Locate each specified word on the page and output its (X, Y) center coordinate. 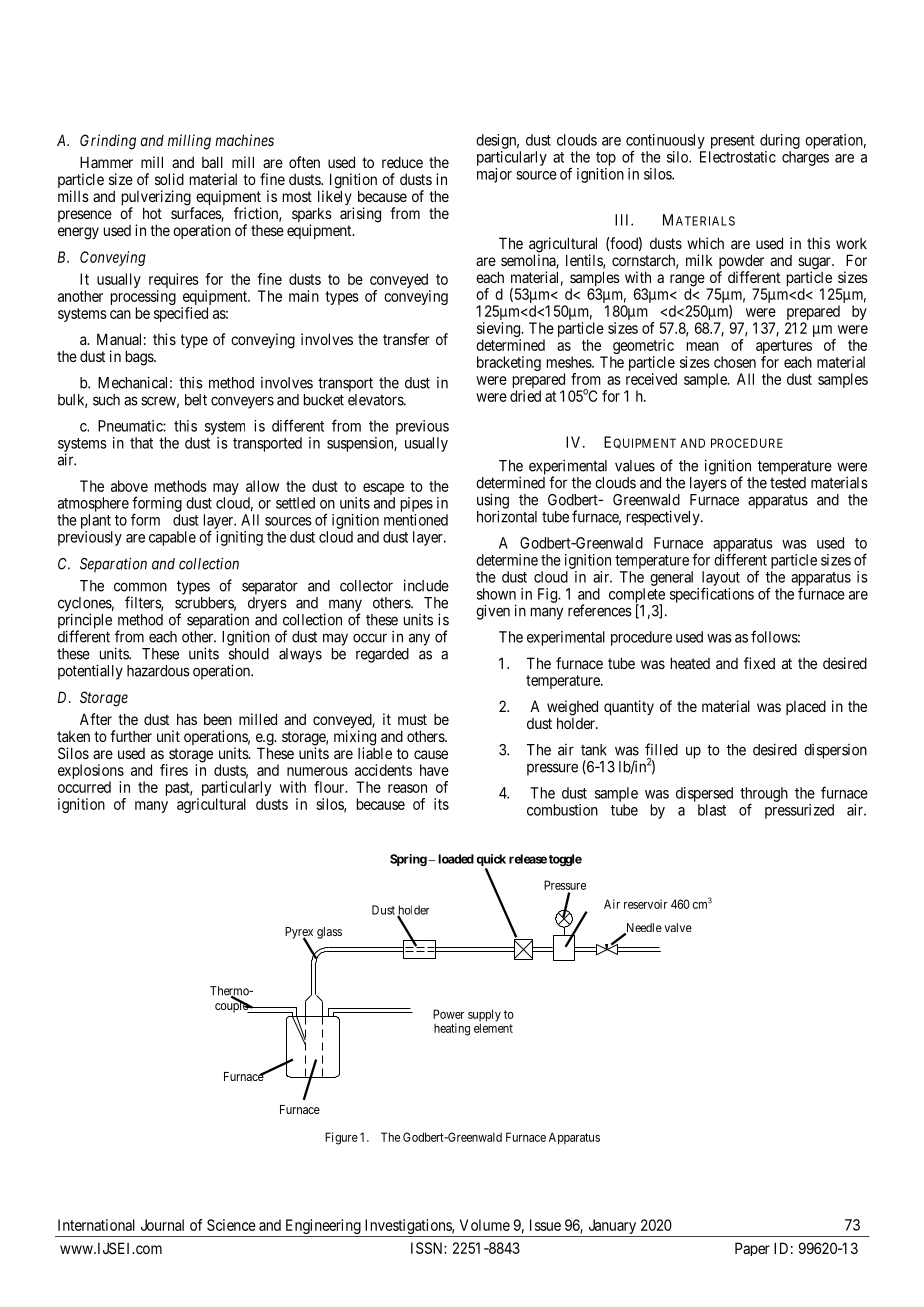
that (141, 443)
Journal (162, 1225)
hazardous (158, 671)
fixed (759, 663)
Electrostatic (738, 157)
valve (678, 927)
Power (448, 1014)
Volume (485, 1225)
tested (788, 483)
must (412, 719)
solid (169, 179)
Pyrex (299, 934)
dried (525, 396)
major (494, 175)
